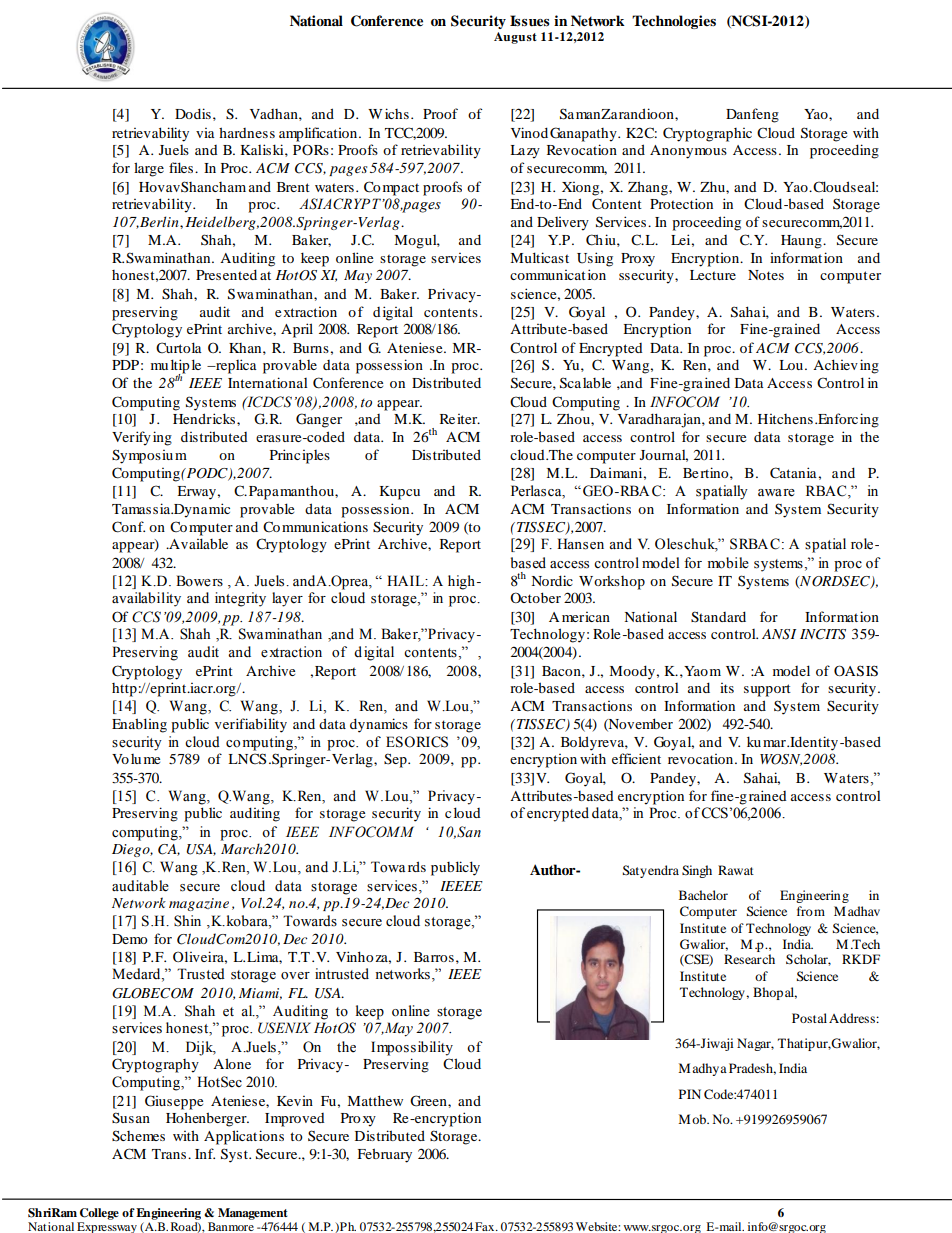 This document has width=952, height=1233. What do you see at coordinates (199, 581) in the document?
I see `Bowers` at bounding box center [199, 581].
